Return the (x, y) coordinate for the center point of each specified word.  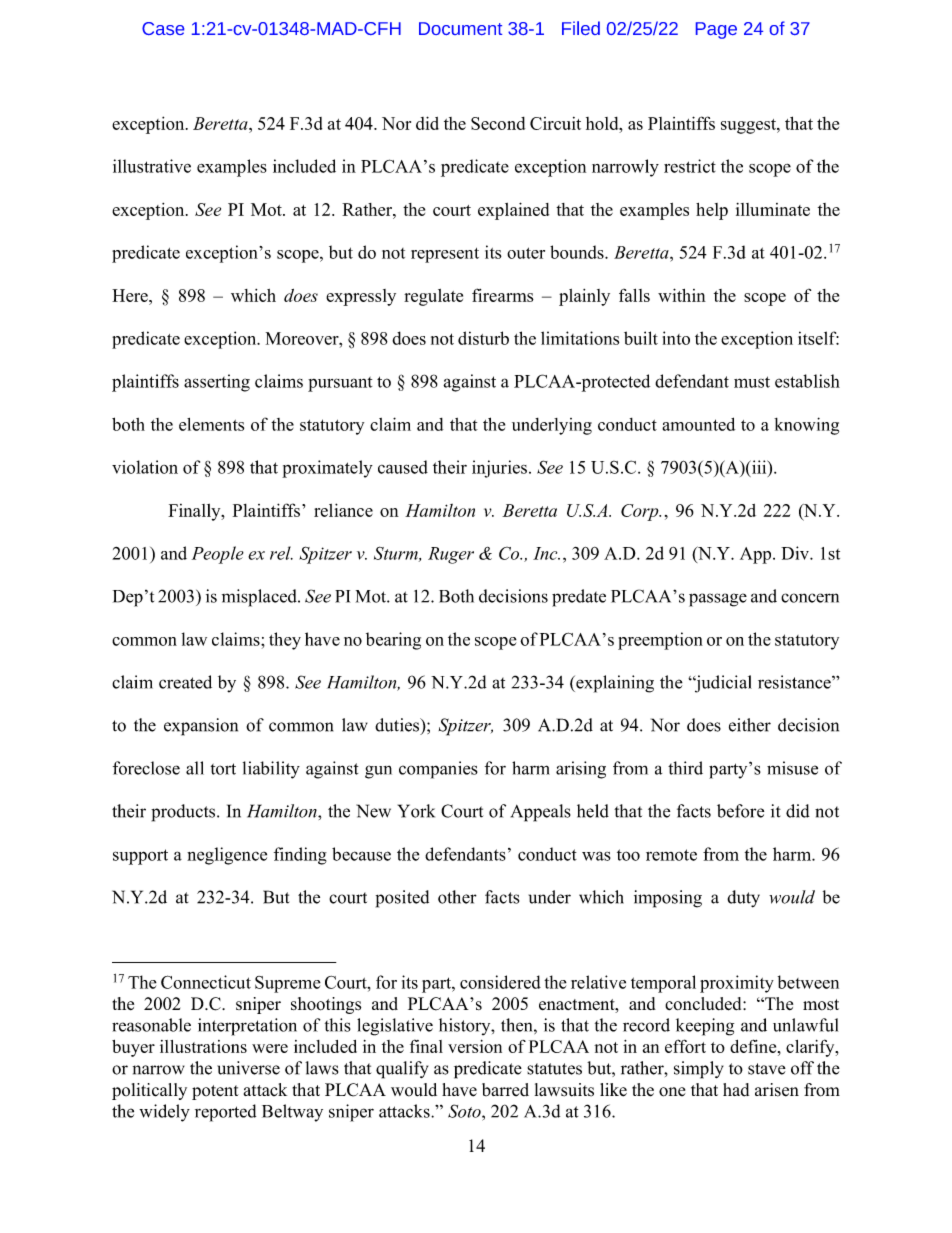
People (218, 555)
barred (505, 1089)
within (682, 295)
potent (215, 1092)
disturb (483, 338)
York (416, 811)
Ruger (451, 555)
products (184, 813)
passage (718, 600)
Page (716, 30)
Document (460, 28)
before (740, 811)
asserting (217, 383)
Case (163, 28)
